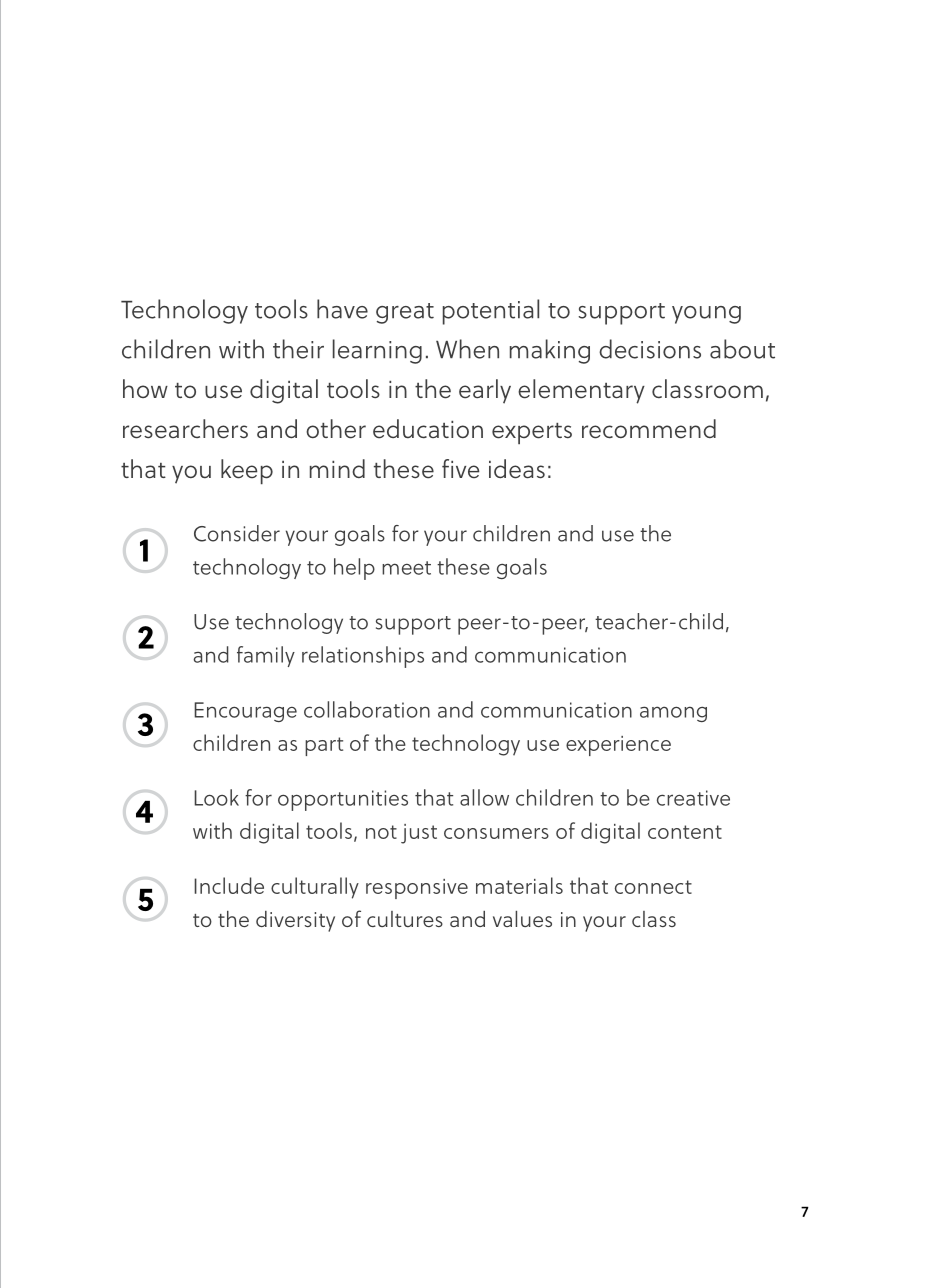 Image resolution: width=928 pixels, height=1288 pixels. What do you see at coordinates (229, 885) in the screenshot?
I see `Include` at bounding box center [229, 885].
